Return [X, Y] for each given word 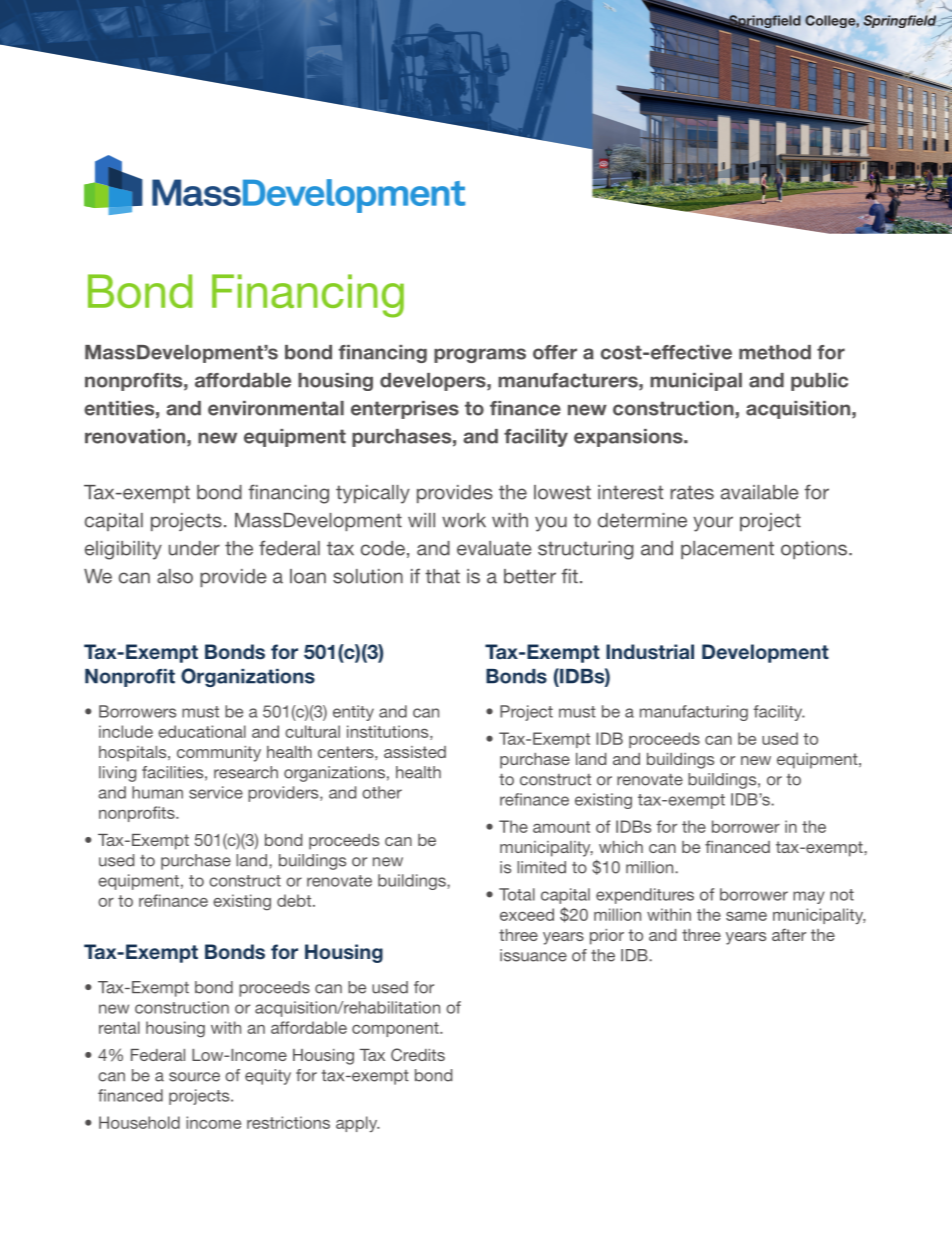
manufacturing [694, 713]
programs [480, 355]
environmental [276, 408]
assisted [415, 752]
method [775, 352]
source [194, 1077]
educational [202, 731]
